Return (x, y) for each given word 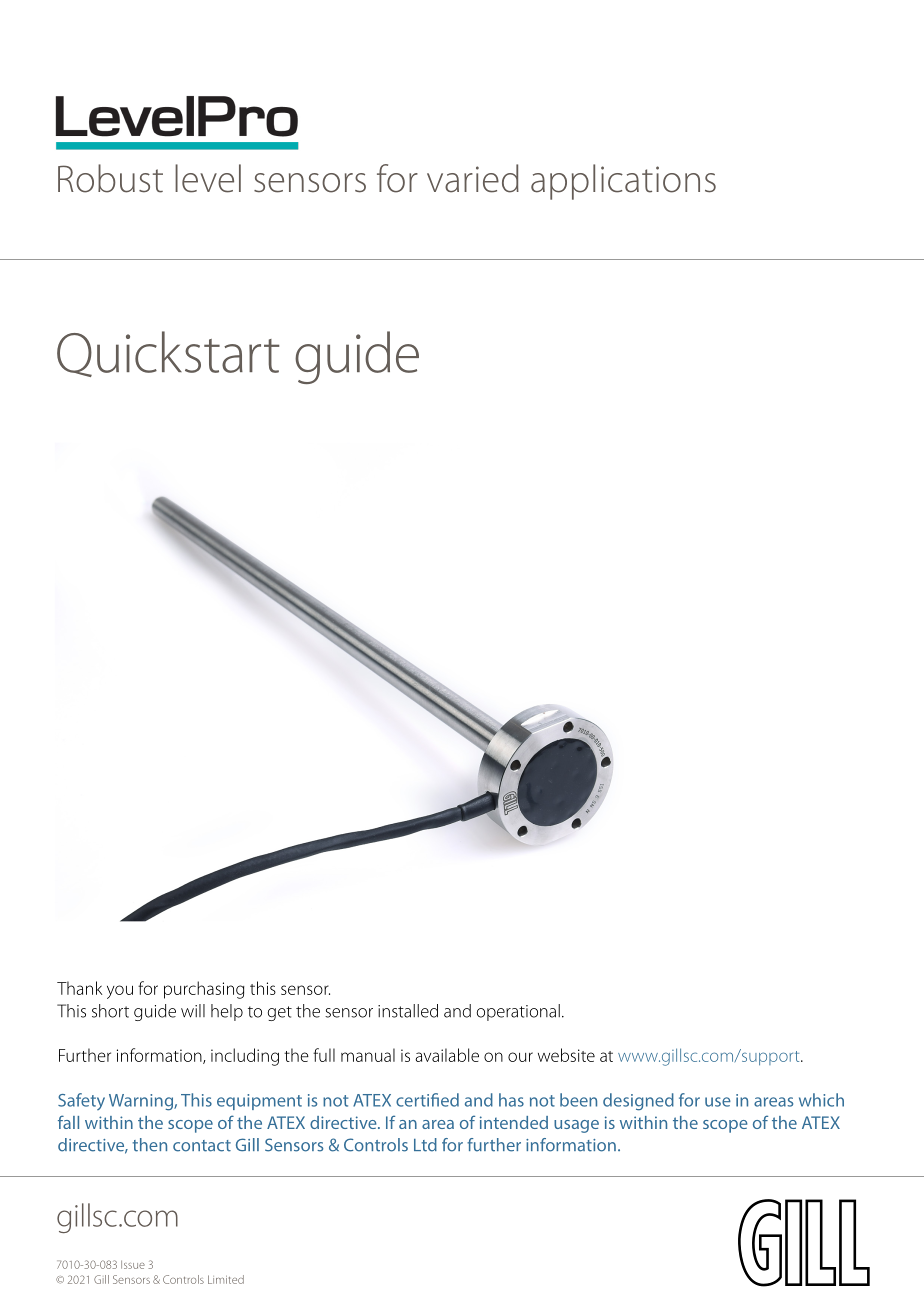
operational (518, 1012)
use (718, 1102)
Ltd (425, 1145)
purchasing (204, 990)
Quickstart (168, 354)
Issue (133, 1264)
